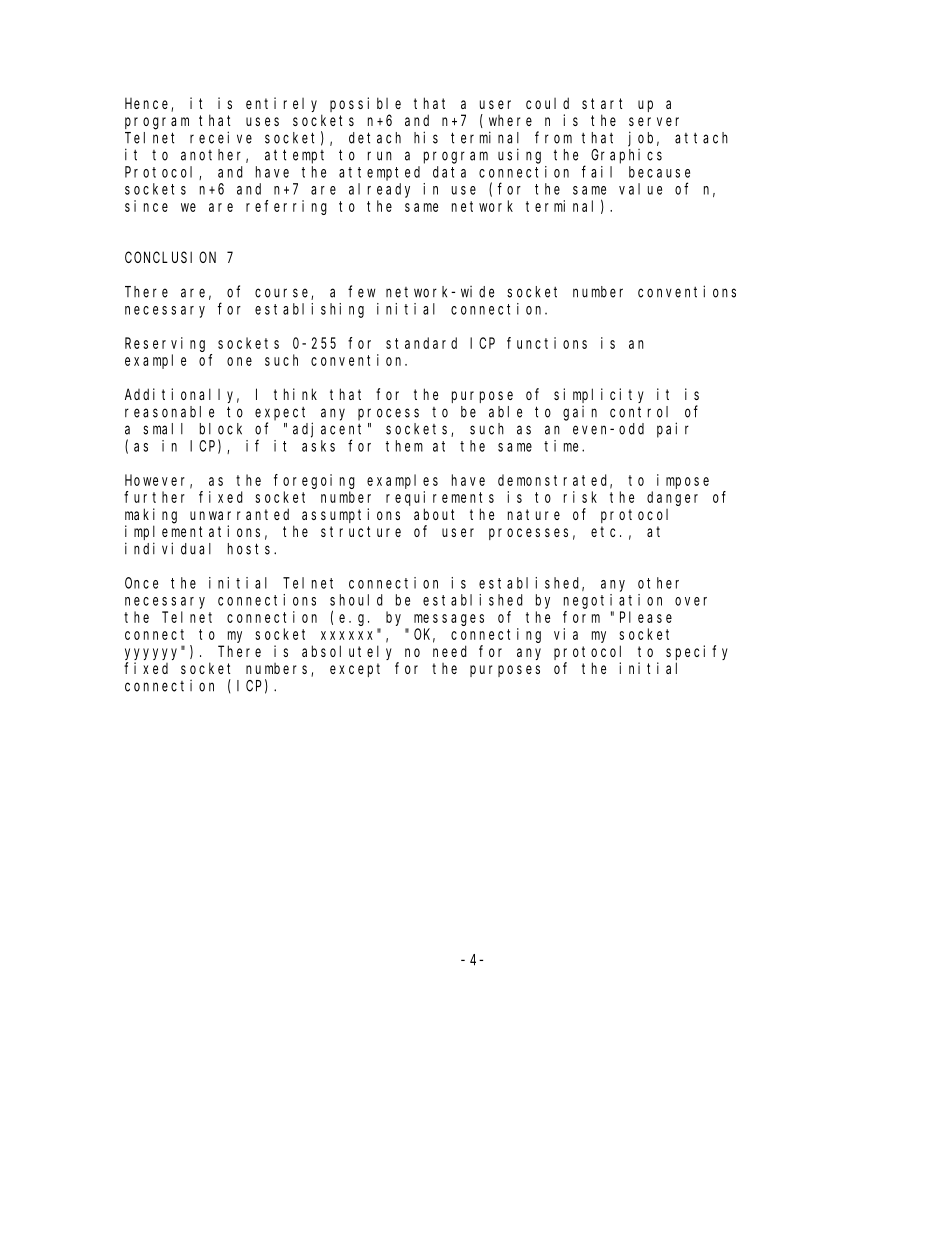 The width and height of the screenshot is (952, 1233). I want to click on CONCLUSION, so click(170, 257).
